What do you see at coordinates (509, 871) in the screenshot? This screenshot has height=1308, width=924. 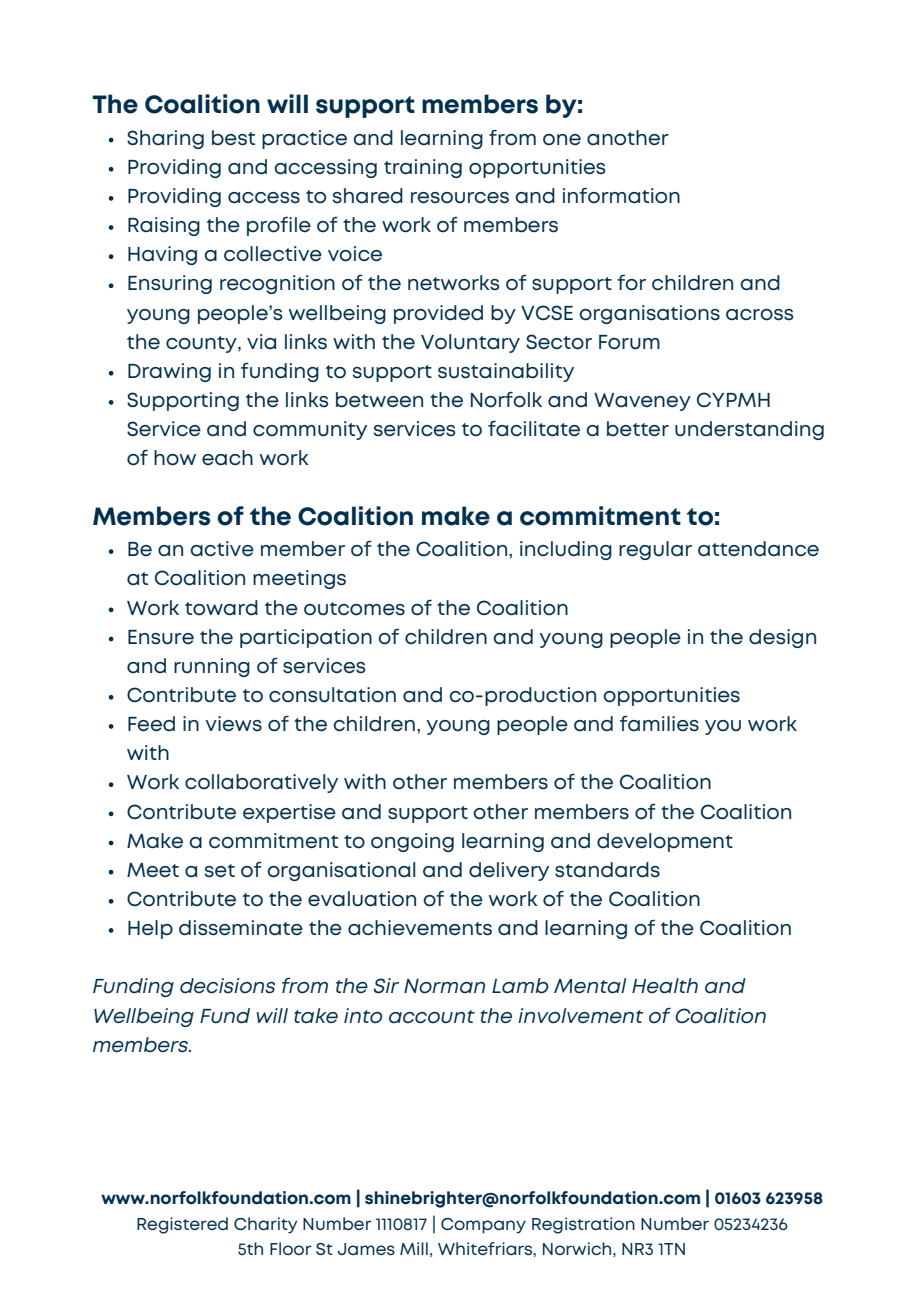 I see `delivery` at bounding box center [509, 871].
